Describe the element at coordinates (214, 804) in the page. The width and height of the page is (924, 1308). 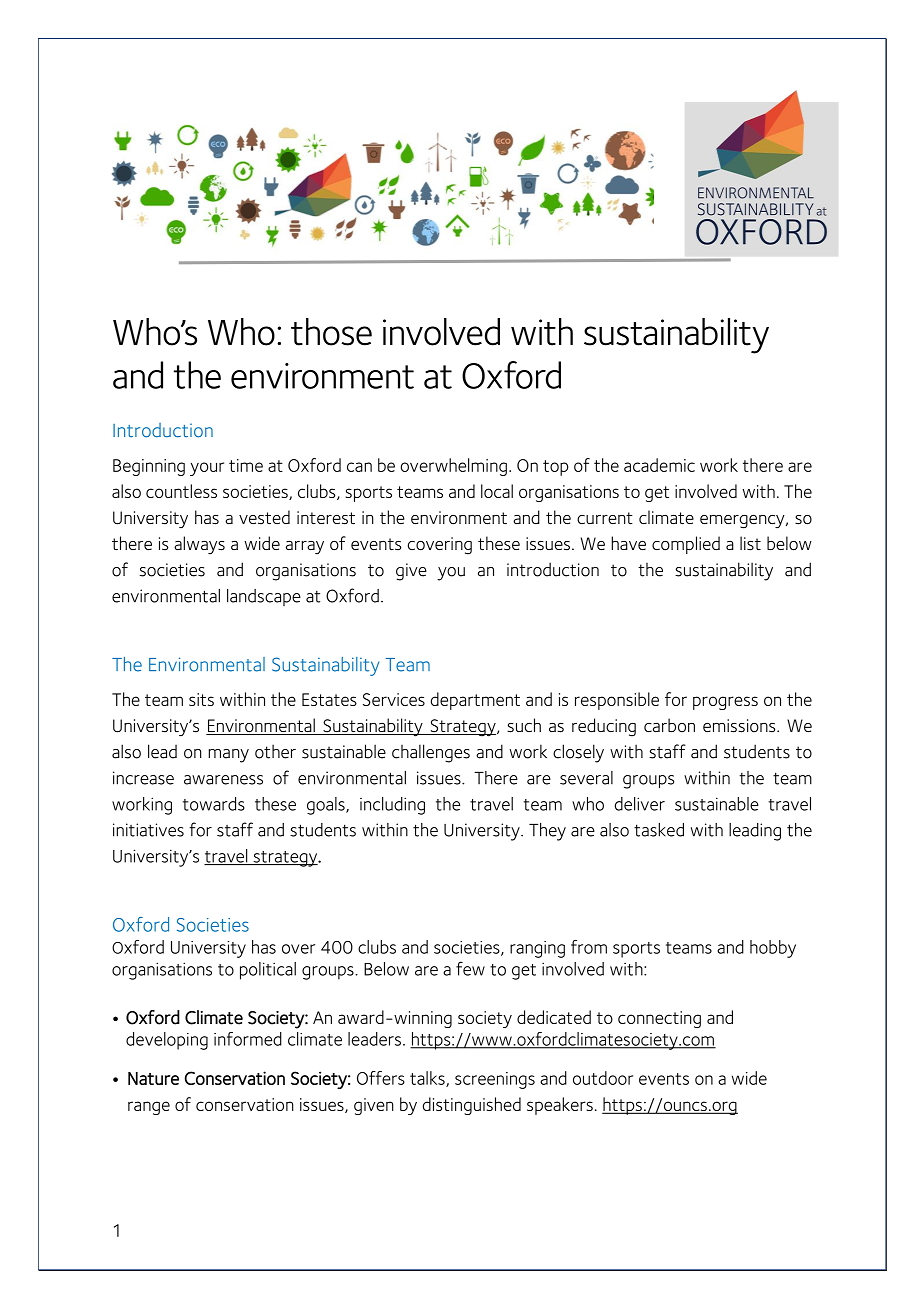
I see `towards` at that location.
